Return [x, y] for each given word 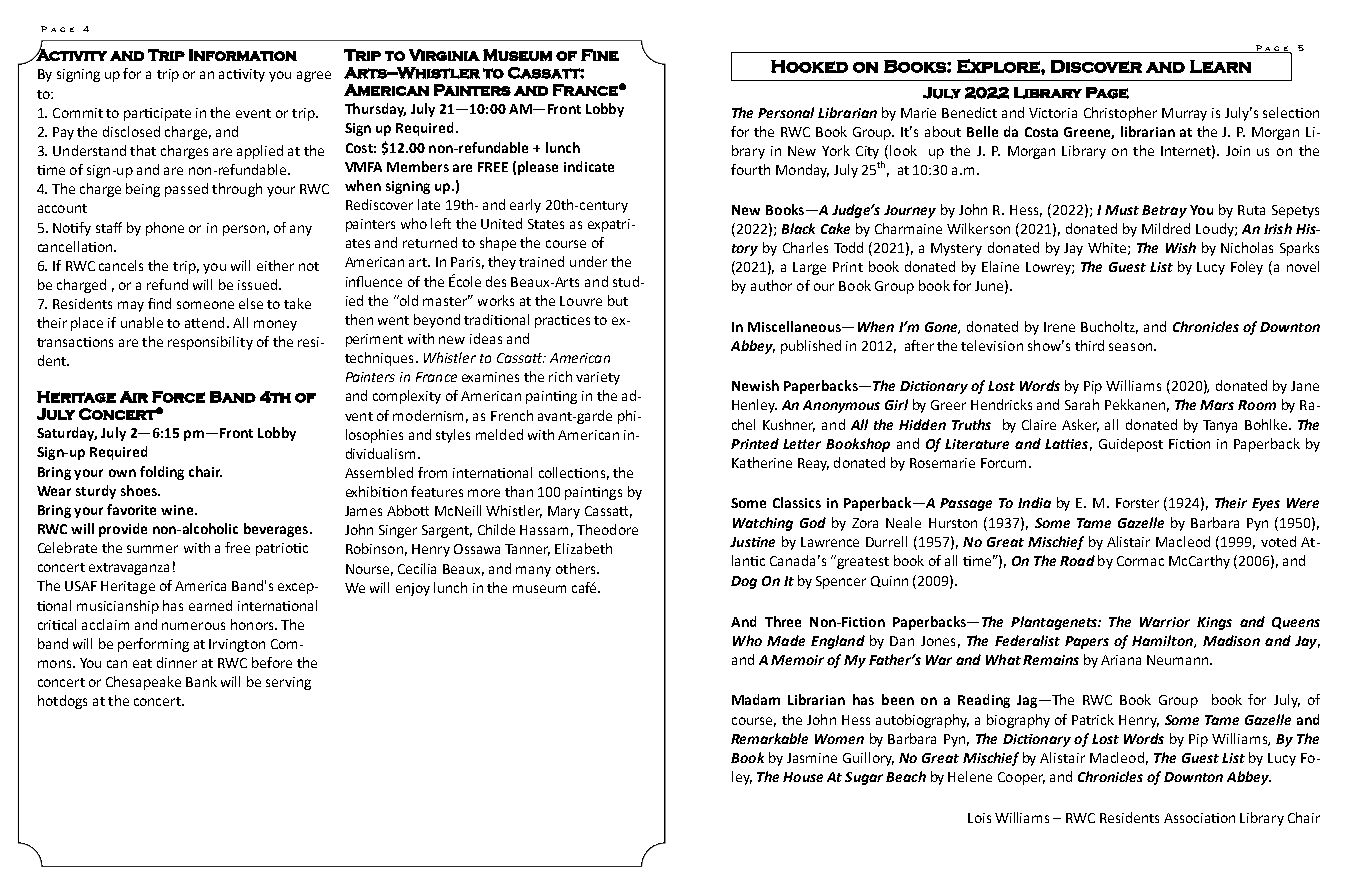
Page [1107, 93]
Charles [805, 247]
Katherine [762, 462]
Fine [600, 55]
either [275, 265]
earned [210, 605]
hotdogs [62, 702]
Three [783, 621]
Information [243, 55]
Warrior [1165, 622]
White [1107, 247]
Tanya [1220, 426]
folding [162, 473]
